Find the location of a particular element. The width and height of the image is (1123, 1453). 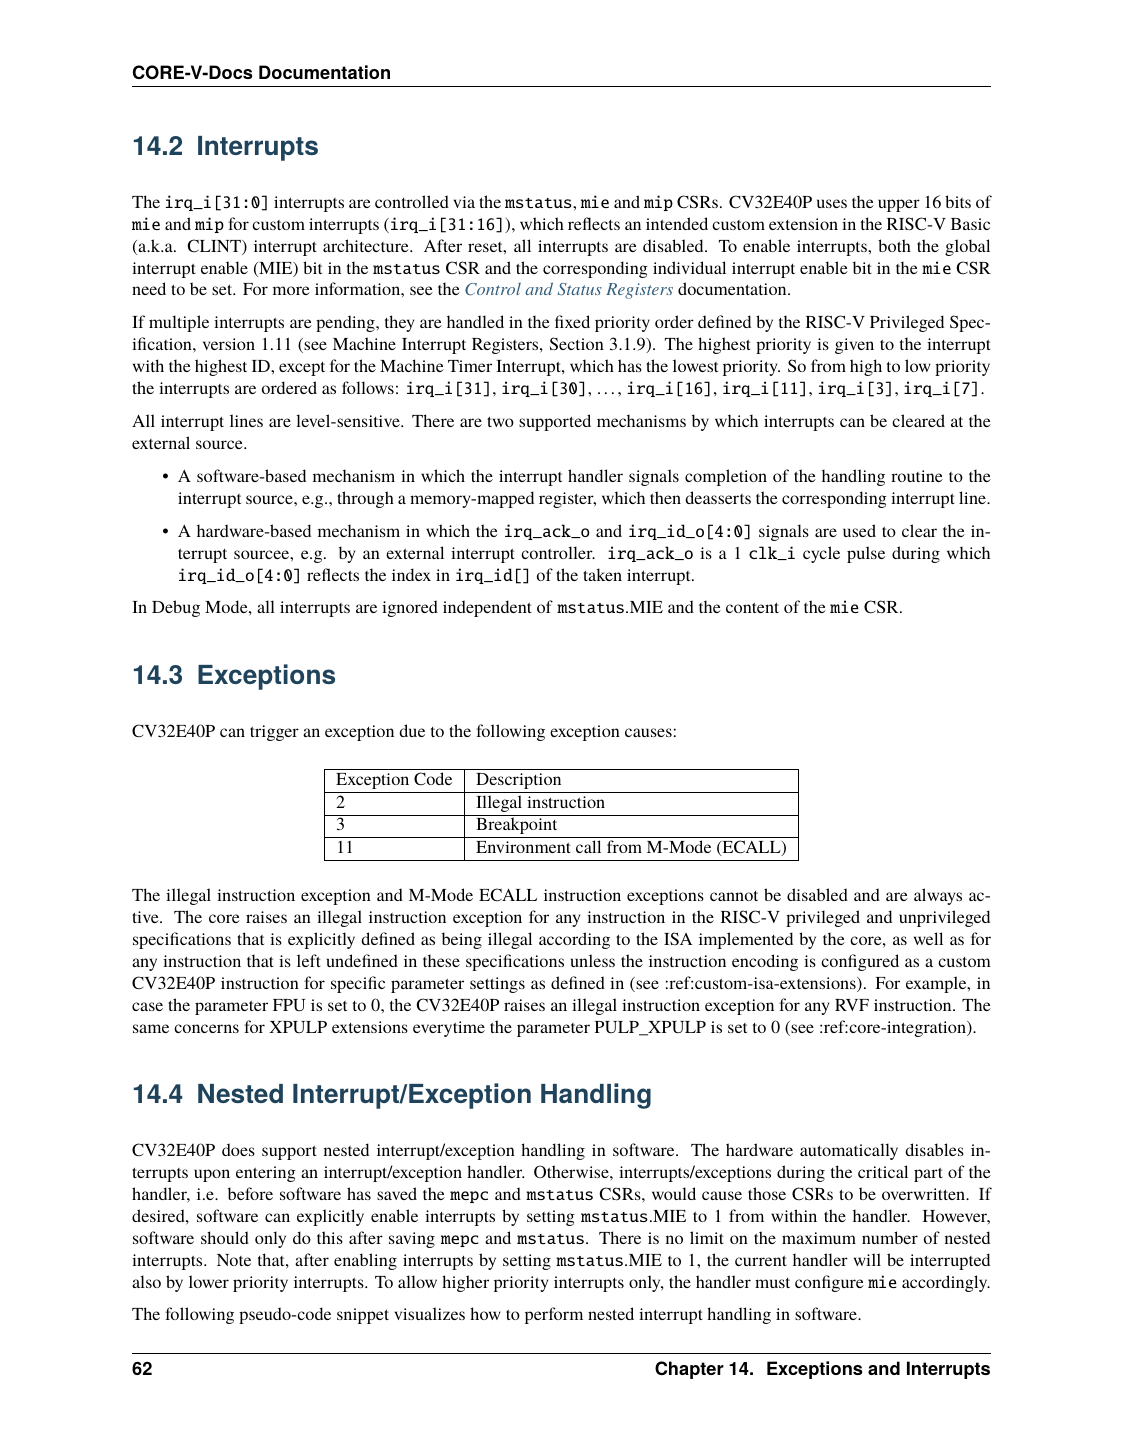

both is located at coordinates (894, 245).
